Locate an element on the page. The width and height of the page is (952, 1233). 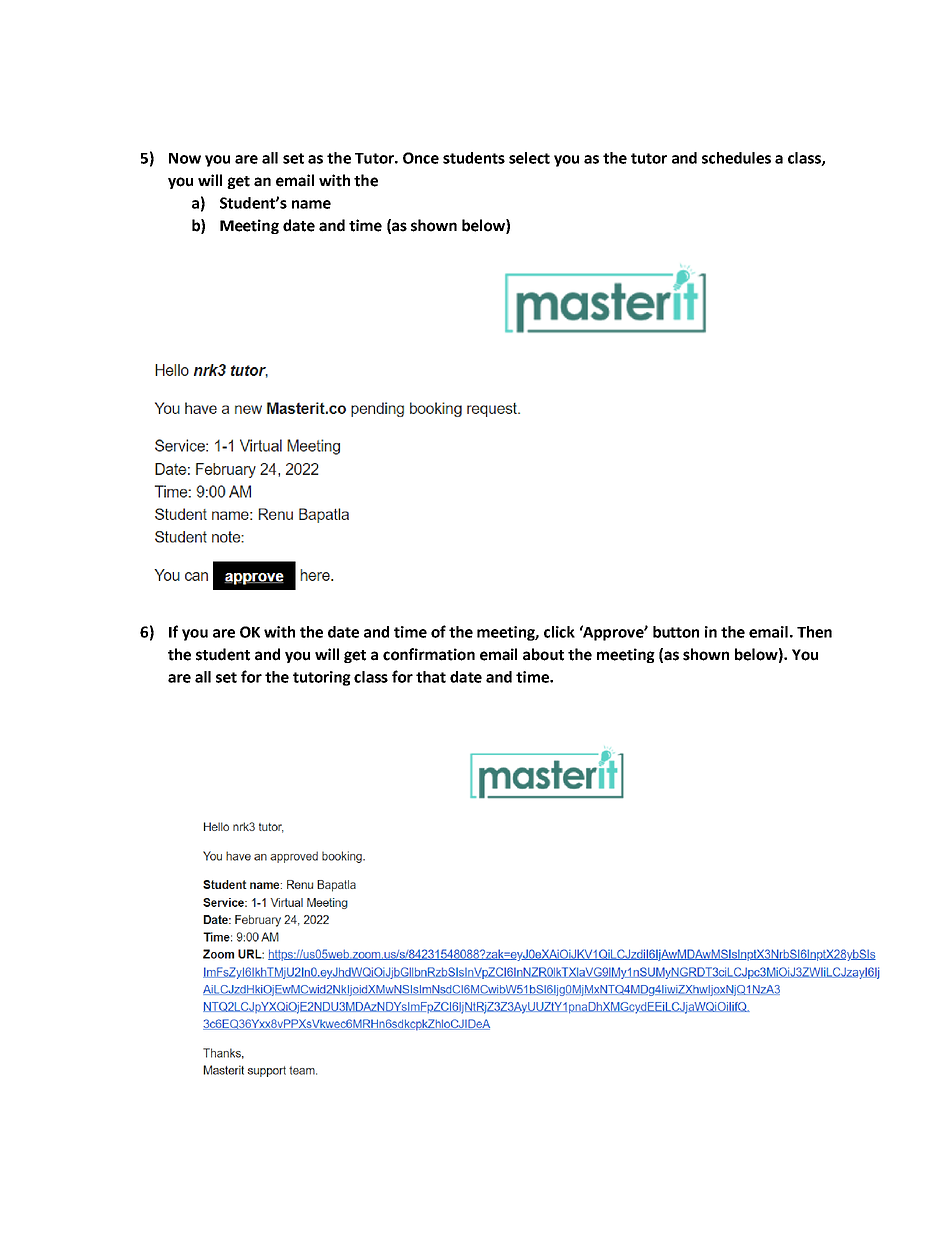
Once is located at coordinates (421, 158).
